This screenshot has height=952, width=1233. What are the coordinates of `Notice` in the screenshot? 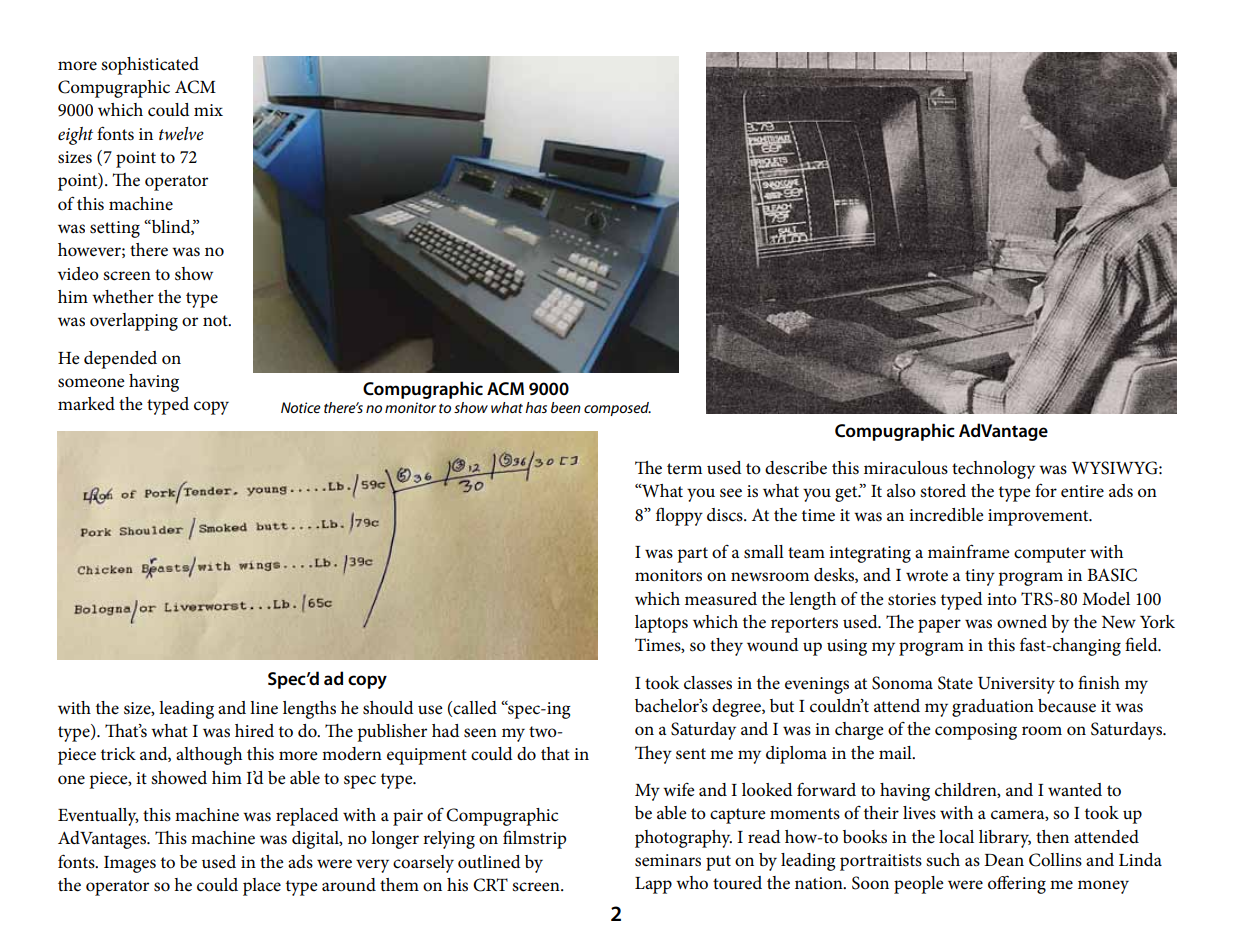 It's located at (301, 407).
